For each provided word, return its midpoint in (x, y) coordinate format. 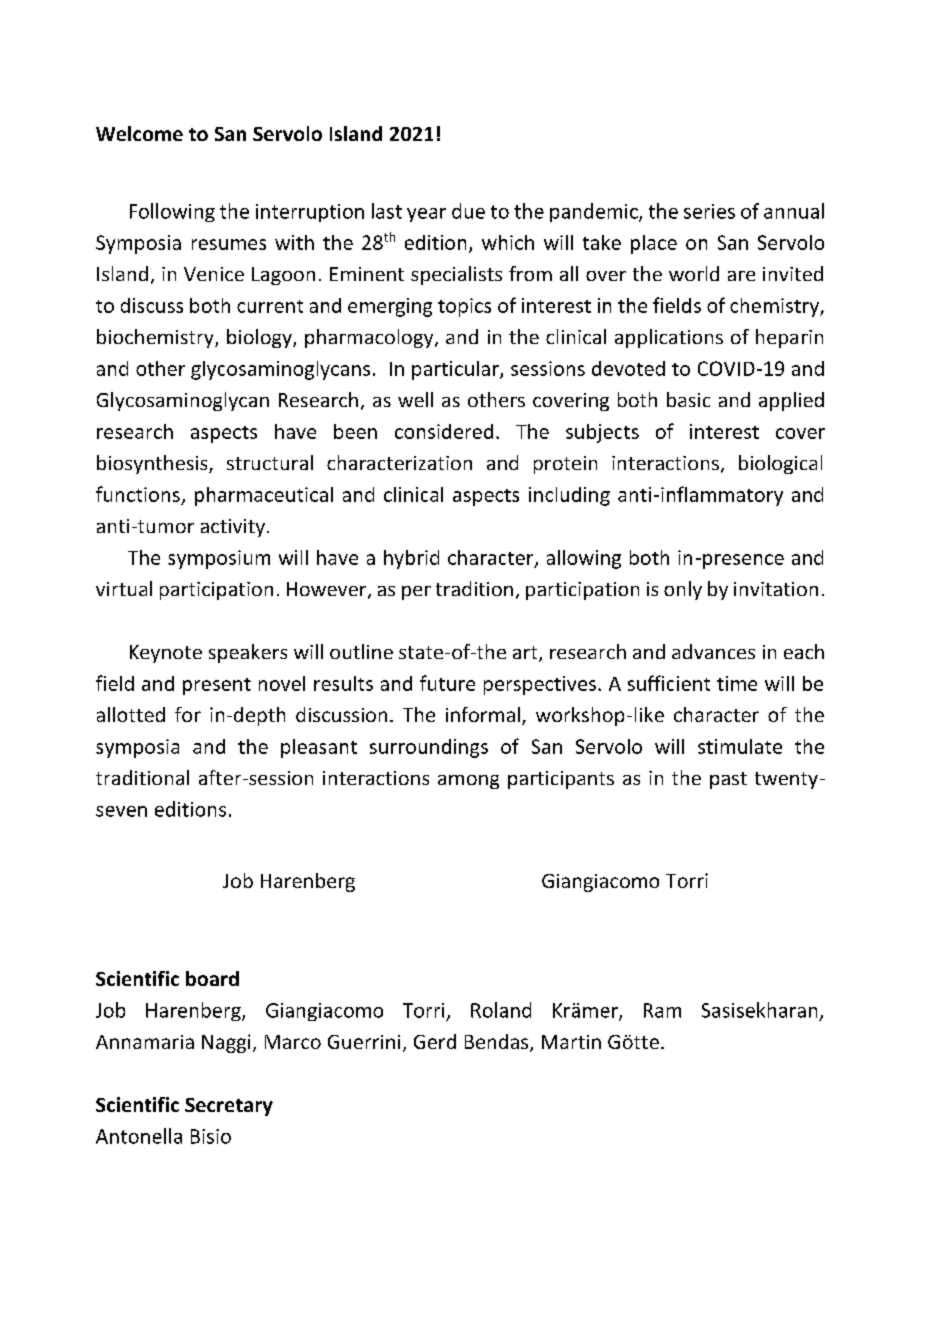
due (468, 211)
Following (172, 212)
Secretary (229, 1107)
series (709, 211)
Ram (662, 1010)
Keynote (166, 654)
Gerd (435, 1041)
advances (713, 651)
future (447, 683)
